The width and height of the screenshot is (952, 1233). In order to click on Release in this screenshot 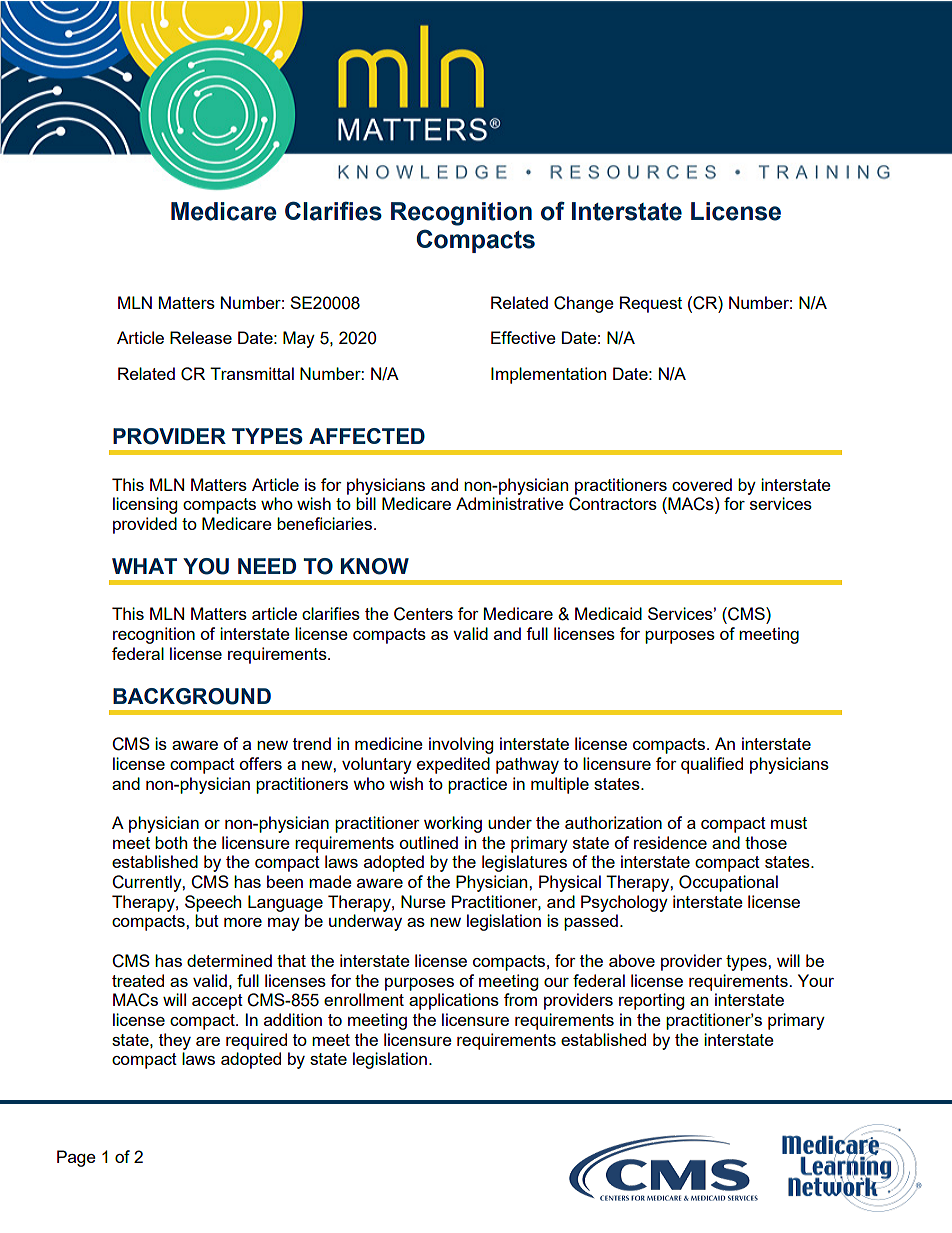, I will do `click(201, 337)`.
